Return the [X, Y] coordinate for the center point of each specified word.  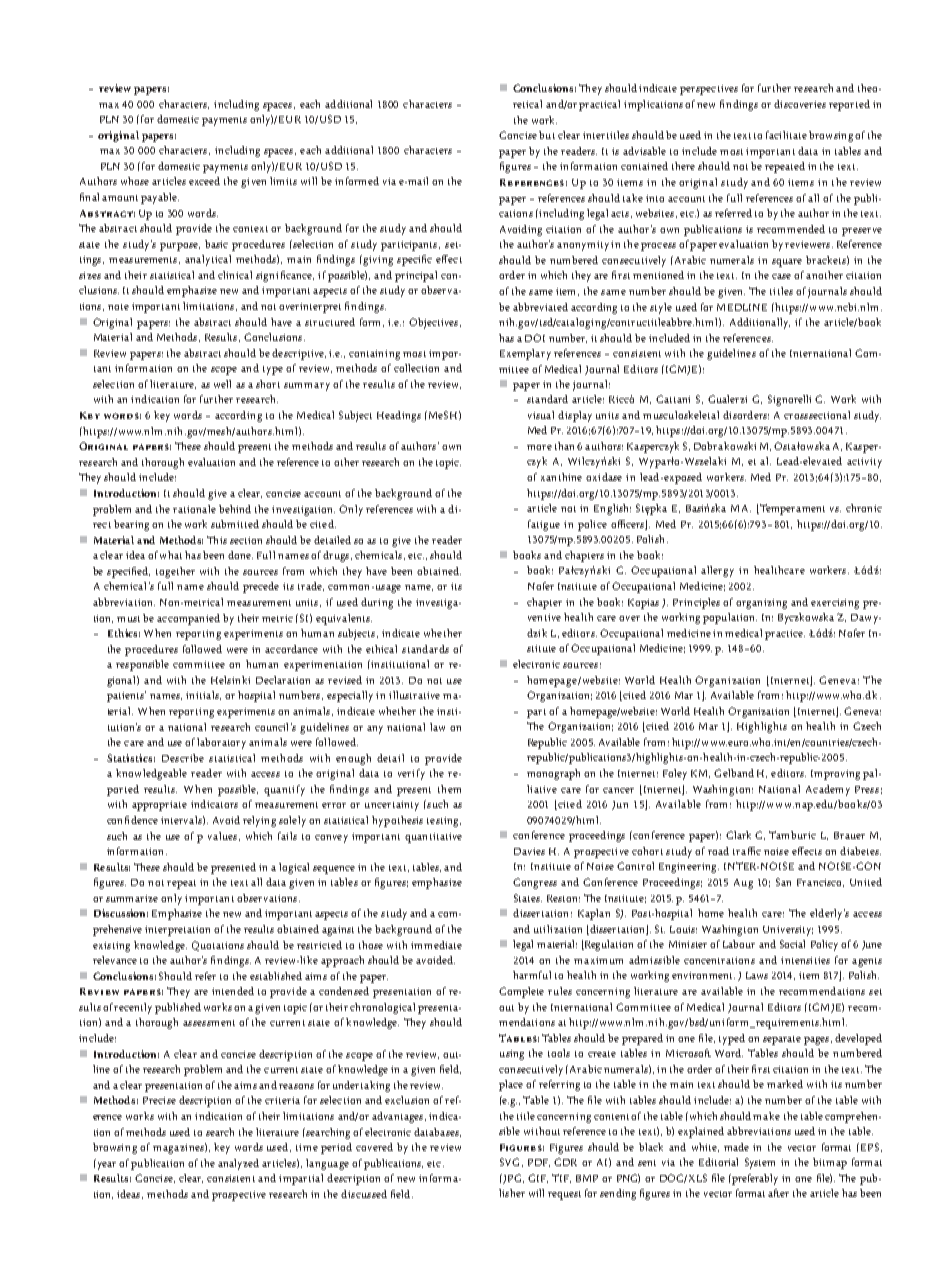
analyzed [238, 1164]
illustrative [414, 695]
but [547, 135]
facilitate [786, 135]
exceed [204, 181]
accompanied [188, 619]
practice [785, 635]
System [760, 1163]
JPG [512, 1179]
